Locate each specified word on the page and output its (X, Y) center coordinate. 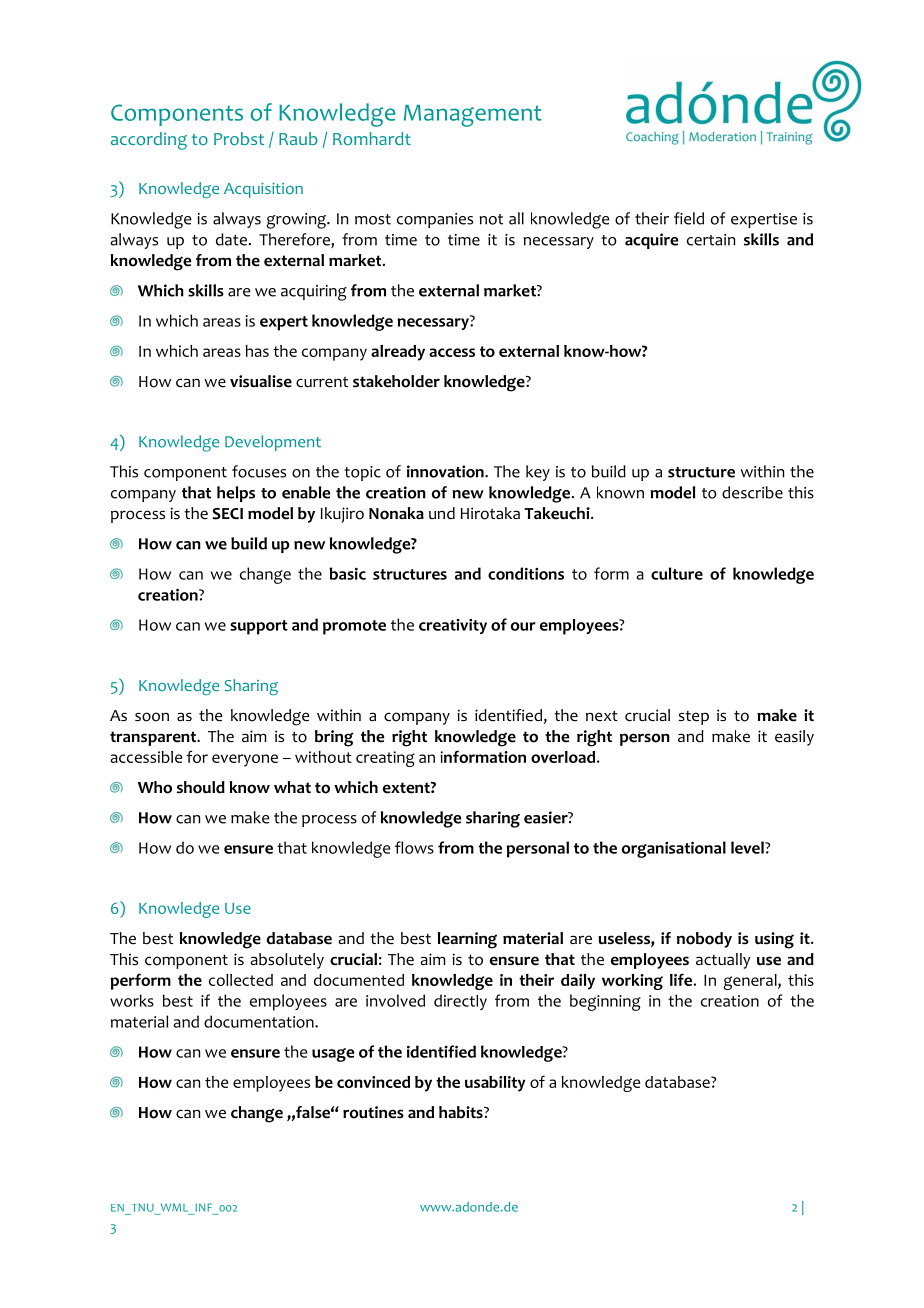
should (201, 787)
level (748, 847)
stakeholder (396, 381)
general (751, 982)
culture (677, 573)
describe (752, 492)
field (689, 218)
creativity (453, 626)
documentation (260, 1021)
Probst (239, 139)
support (259, 627)
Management (473, 116)
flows (414, 847)
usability (495, 1084)
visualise (261, 381)
